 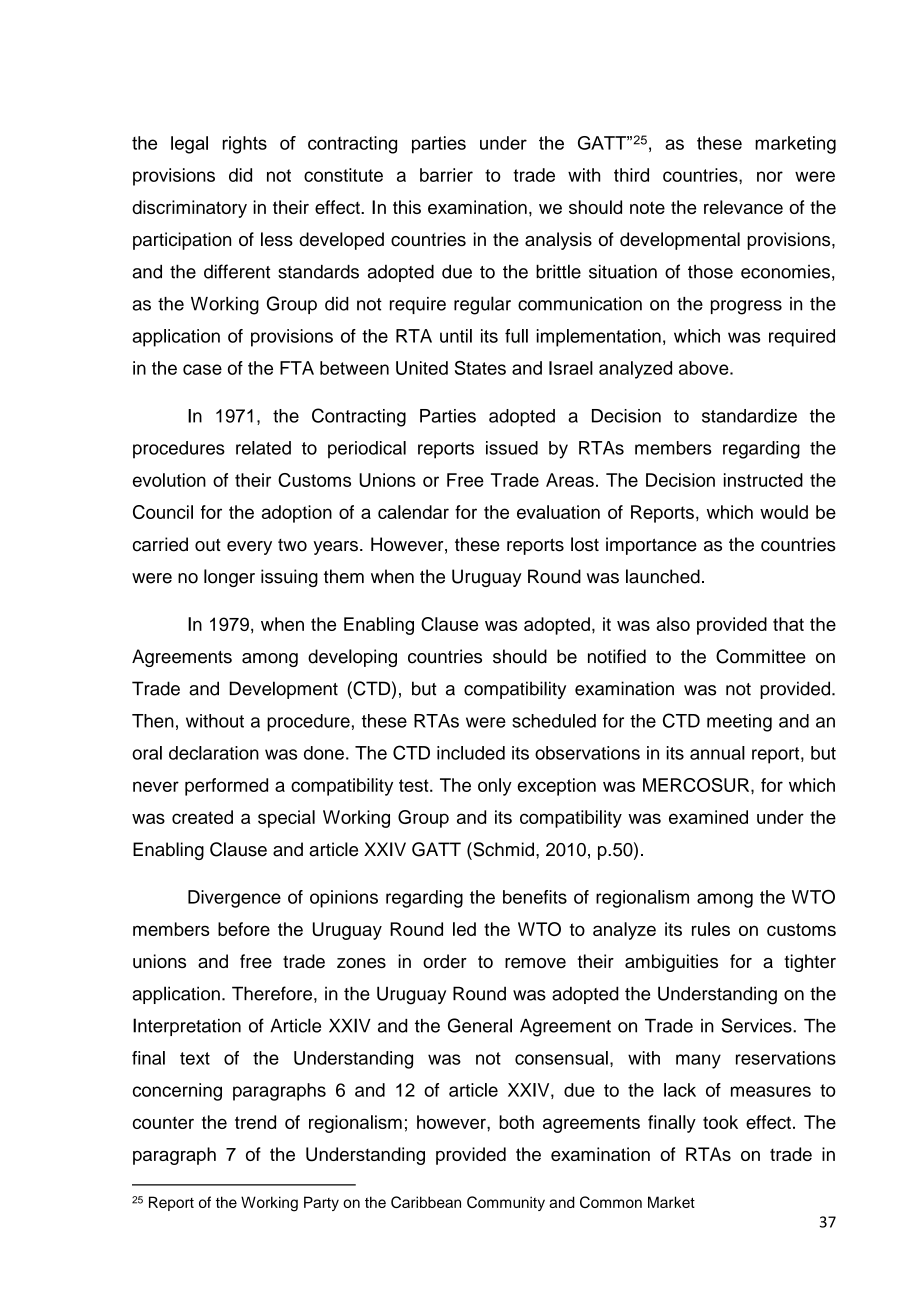 I want to click on trend, so click(x=255, y=1122).
